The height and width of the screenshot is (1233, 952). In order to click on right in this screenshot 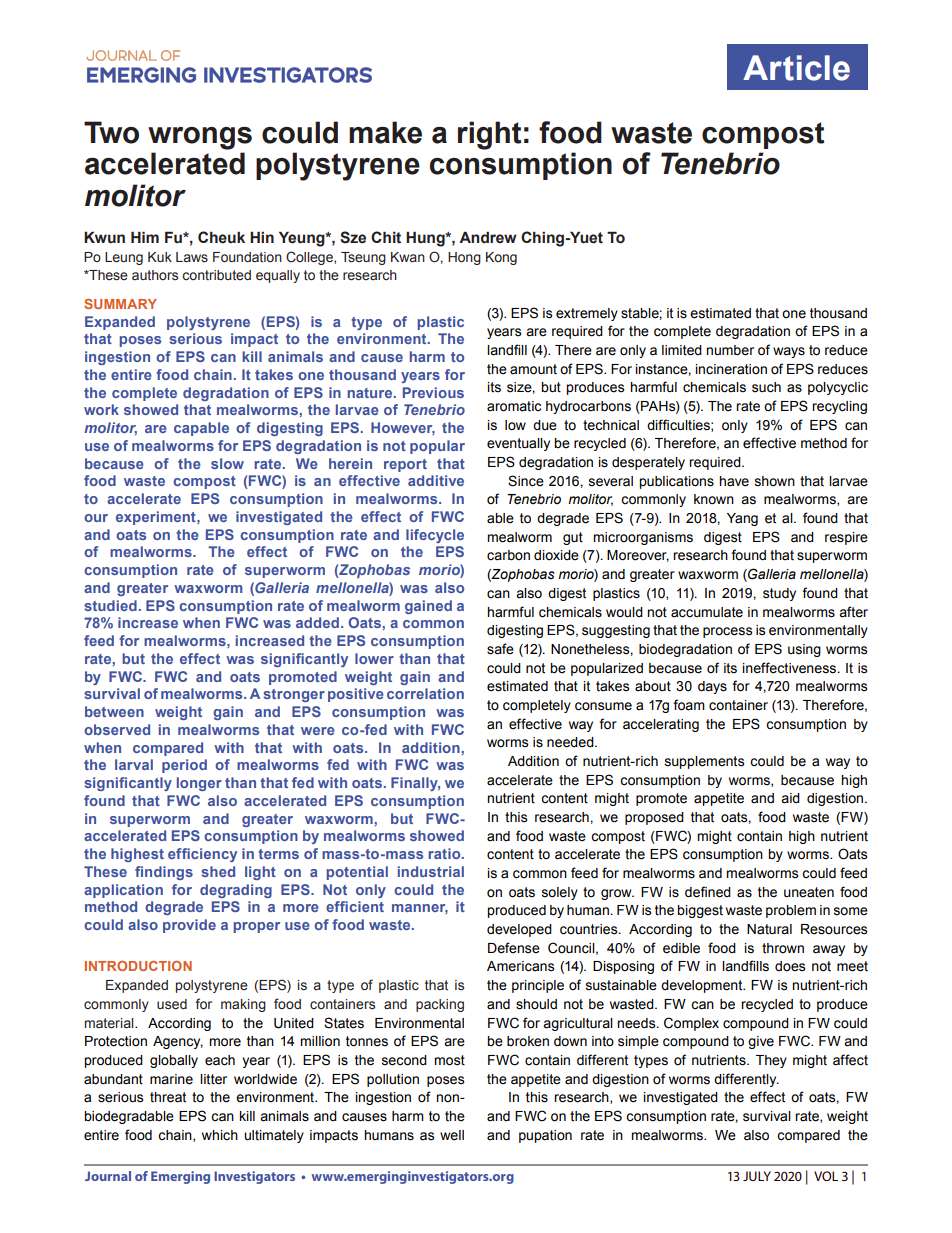, I will do `click(489, 135)`.
